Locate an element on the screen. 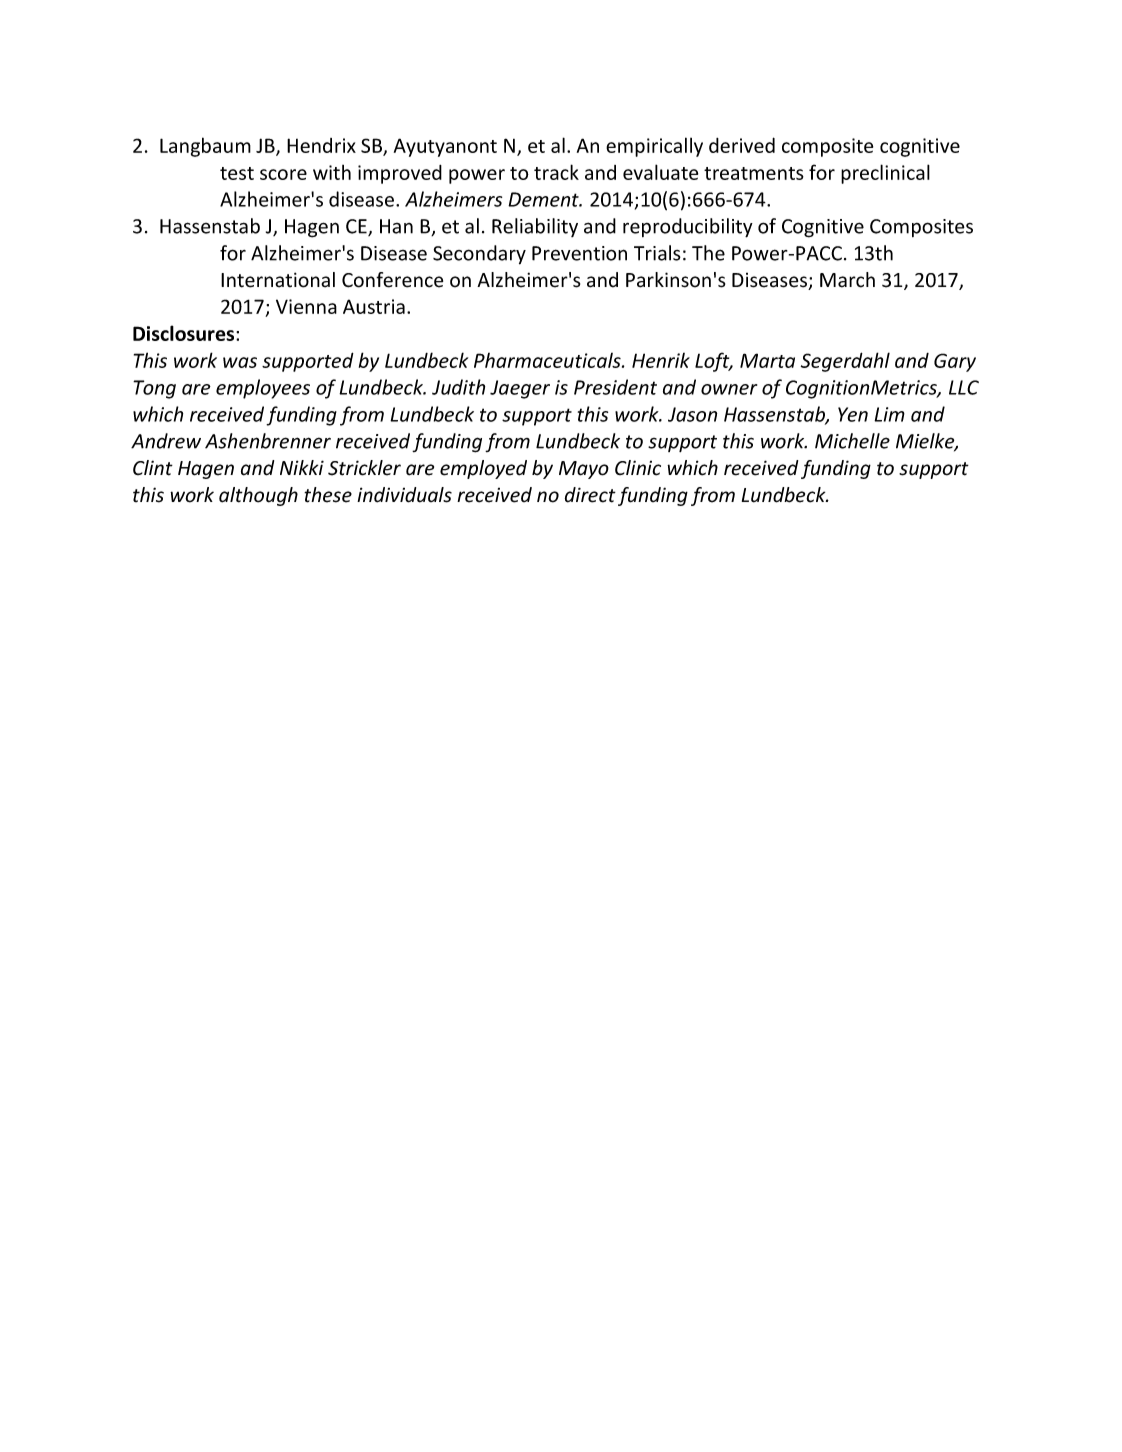 Image resolution: width=1122 pixels, height=1452 pixels. derived is located at coordinates (742, 145).
